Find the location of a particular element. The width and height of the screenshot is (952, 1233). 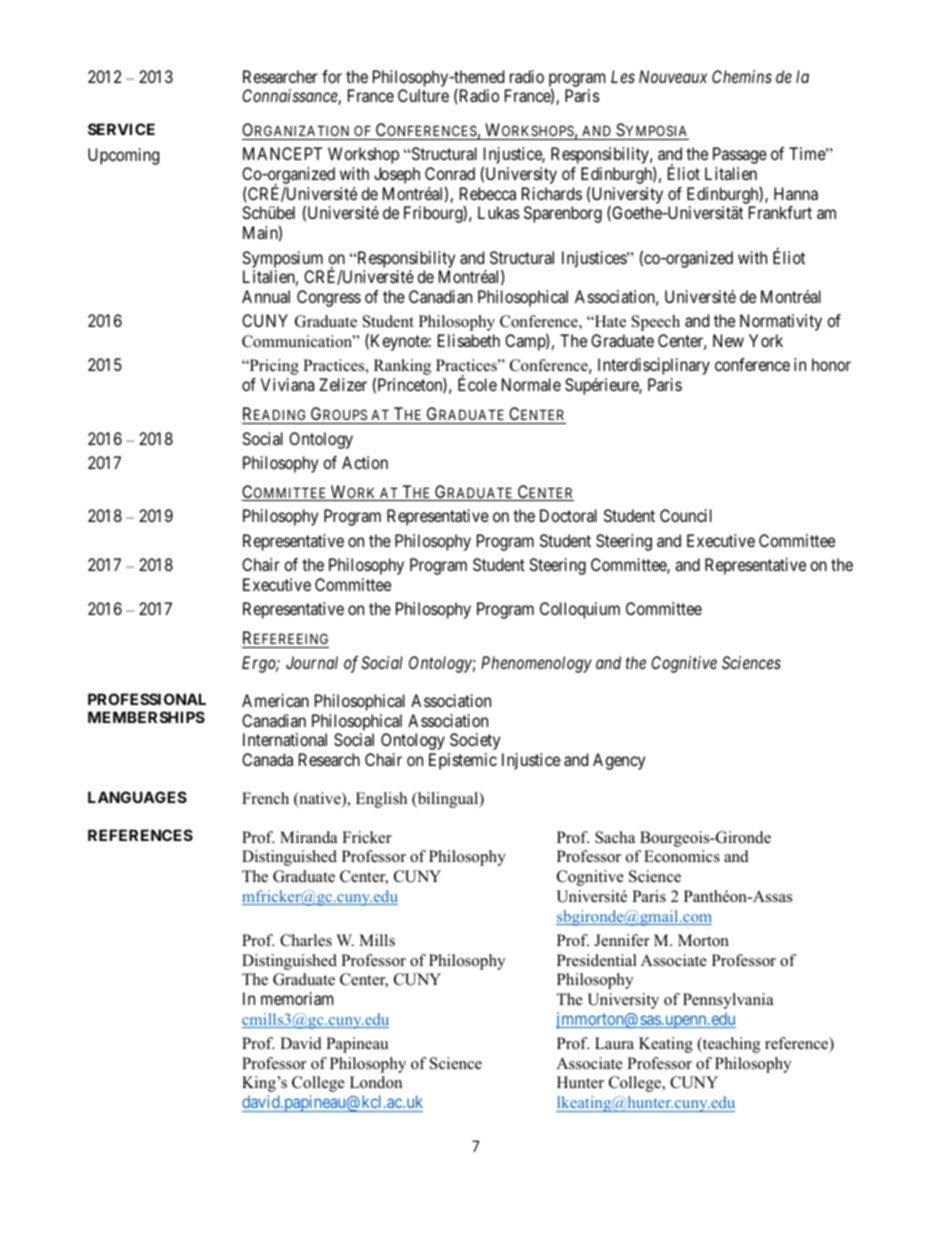

Colloquium is located at coordinates (580, 610).
